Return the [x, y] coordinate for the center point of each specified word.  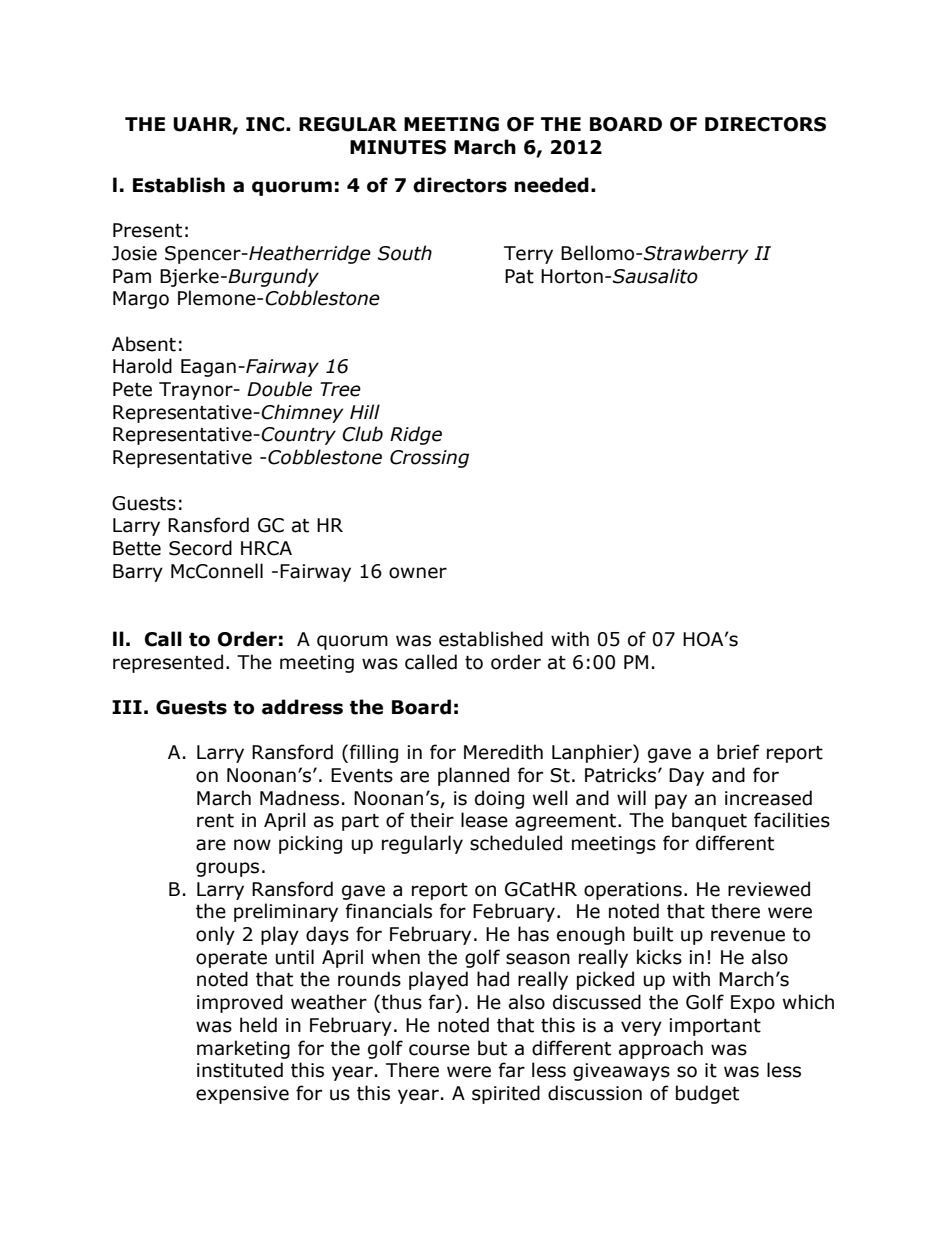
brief [738, 752]
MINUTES [398, 147]
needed [551, 185]
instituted [240, 1070]
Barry [138, 573]
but [492, 1048]
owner [418, 573]
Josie [134, 253]
